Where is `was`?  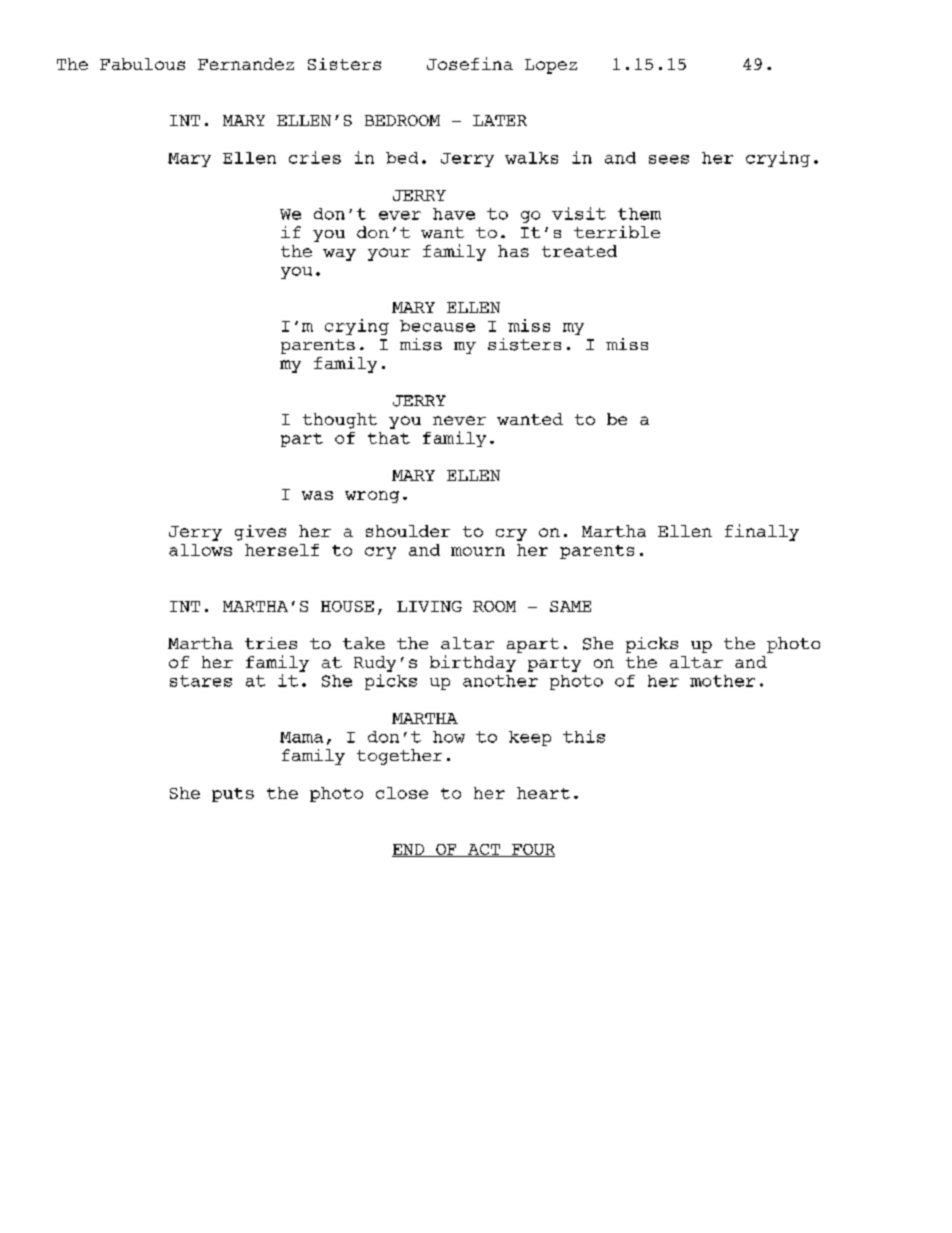
was is located at coordinates (317, 495).
